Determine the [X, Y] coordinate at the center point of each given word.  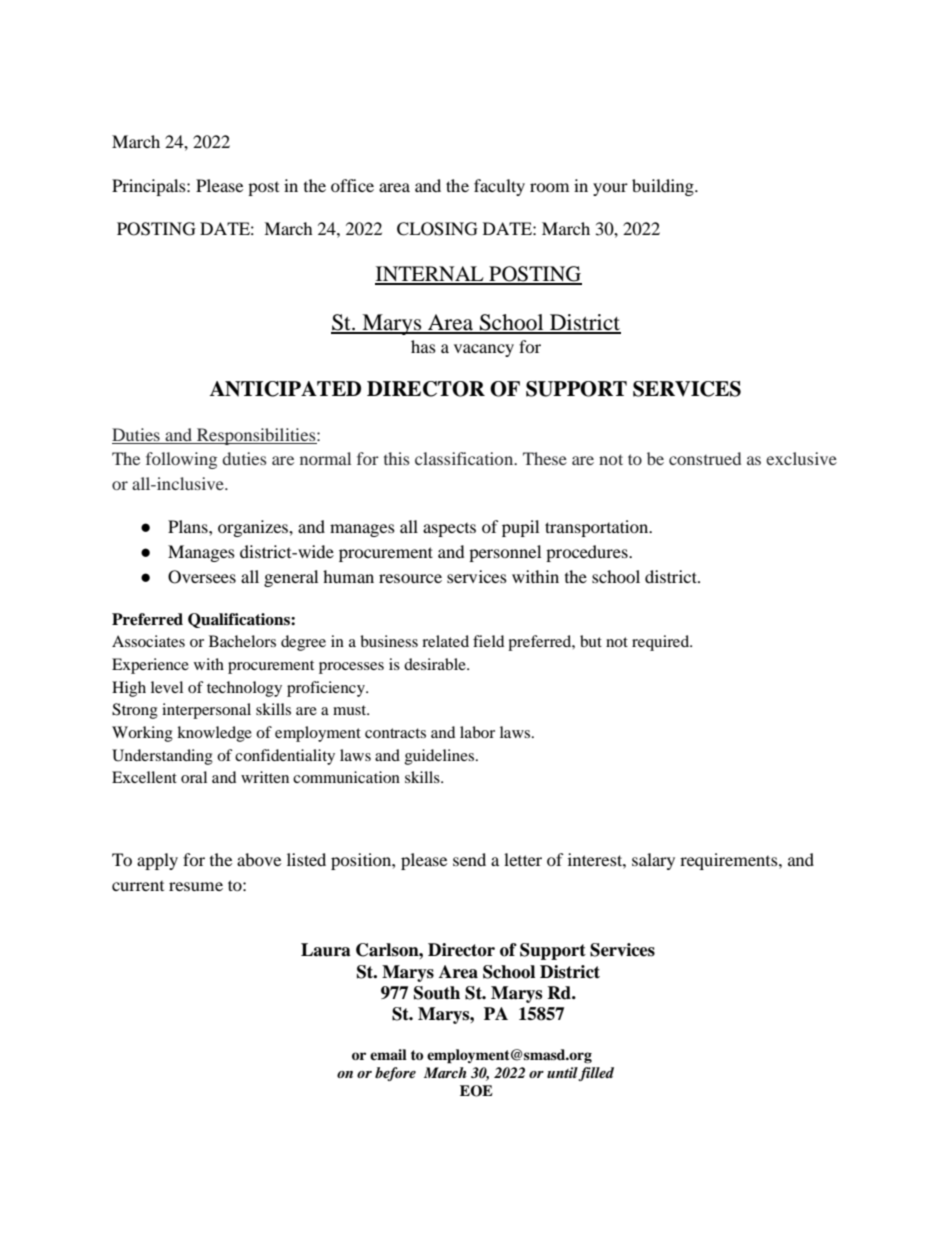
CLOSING [437, 229]
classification [465, 458]
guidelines [441, 757]
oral [194, 777]
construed [705, 458]
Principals [150, 187]
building [664, 187]
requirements [730, 861]
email [388, 1054]
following [181, 460]
